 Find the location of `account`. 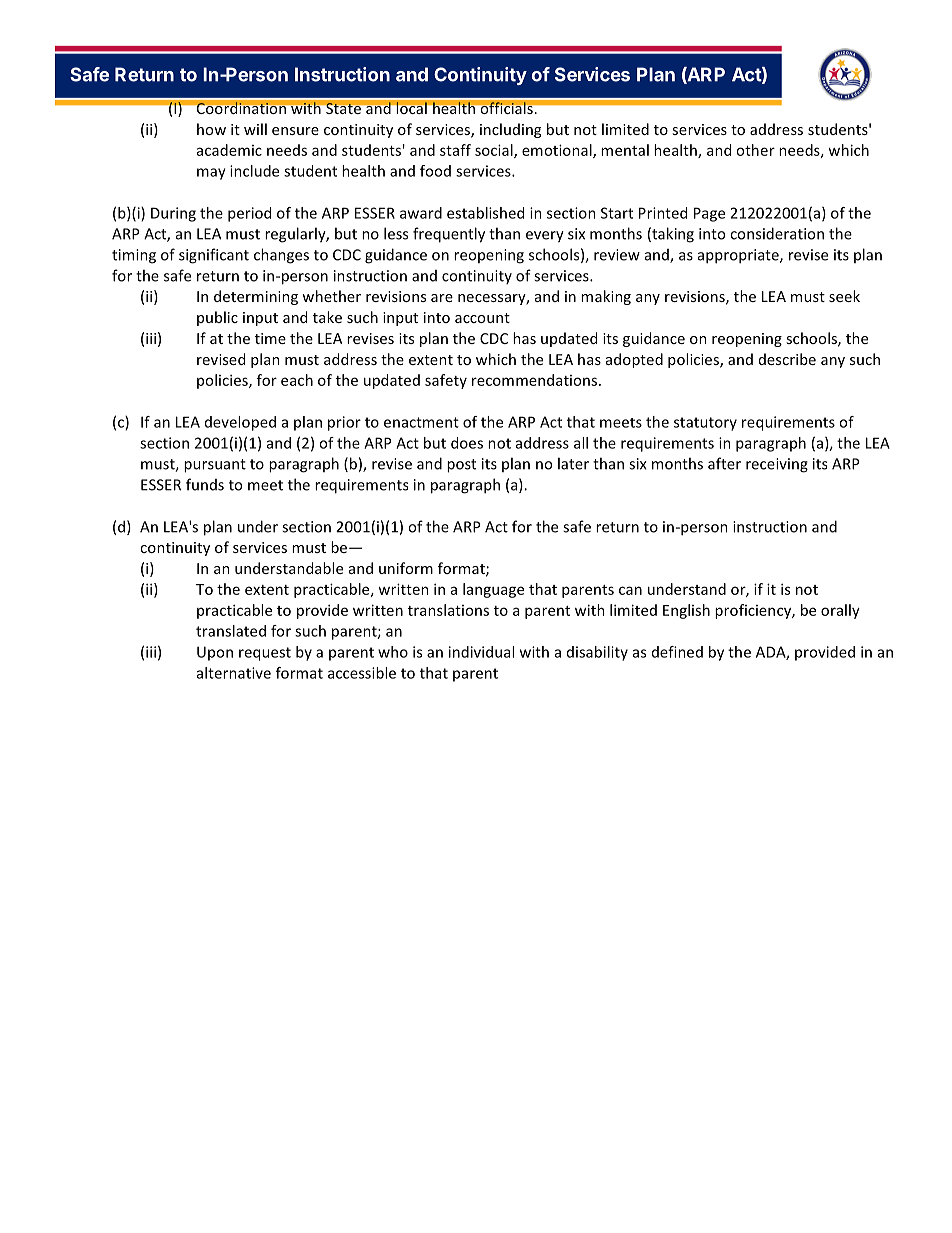

account is located at coordinates (482, 318).
